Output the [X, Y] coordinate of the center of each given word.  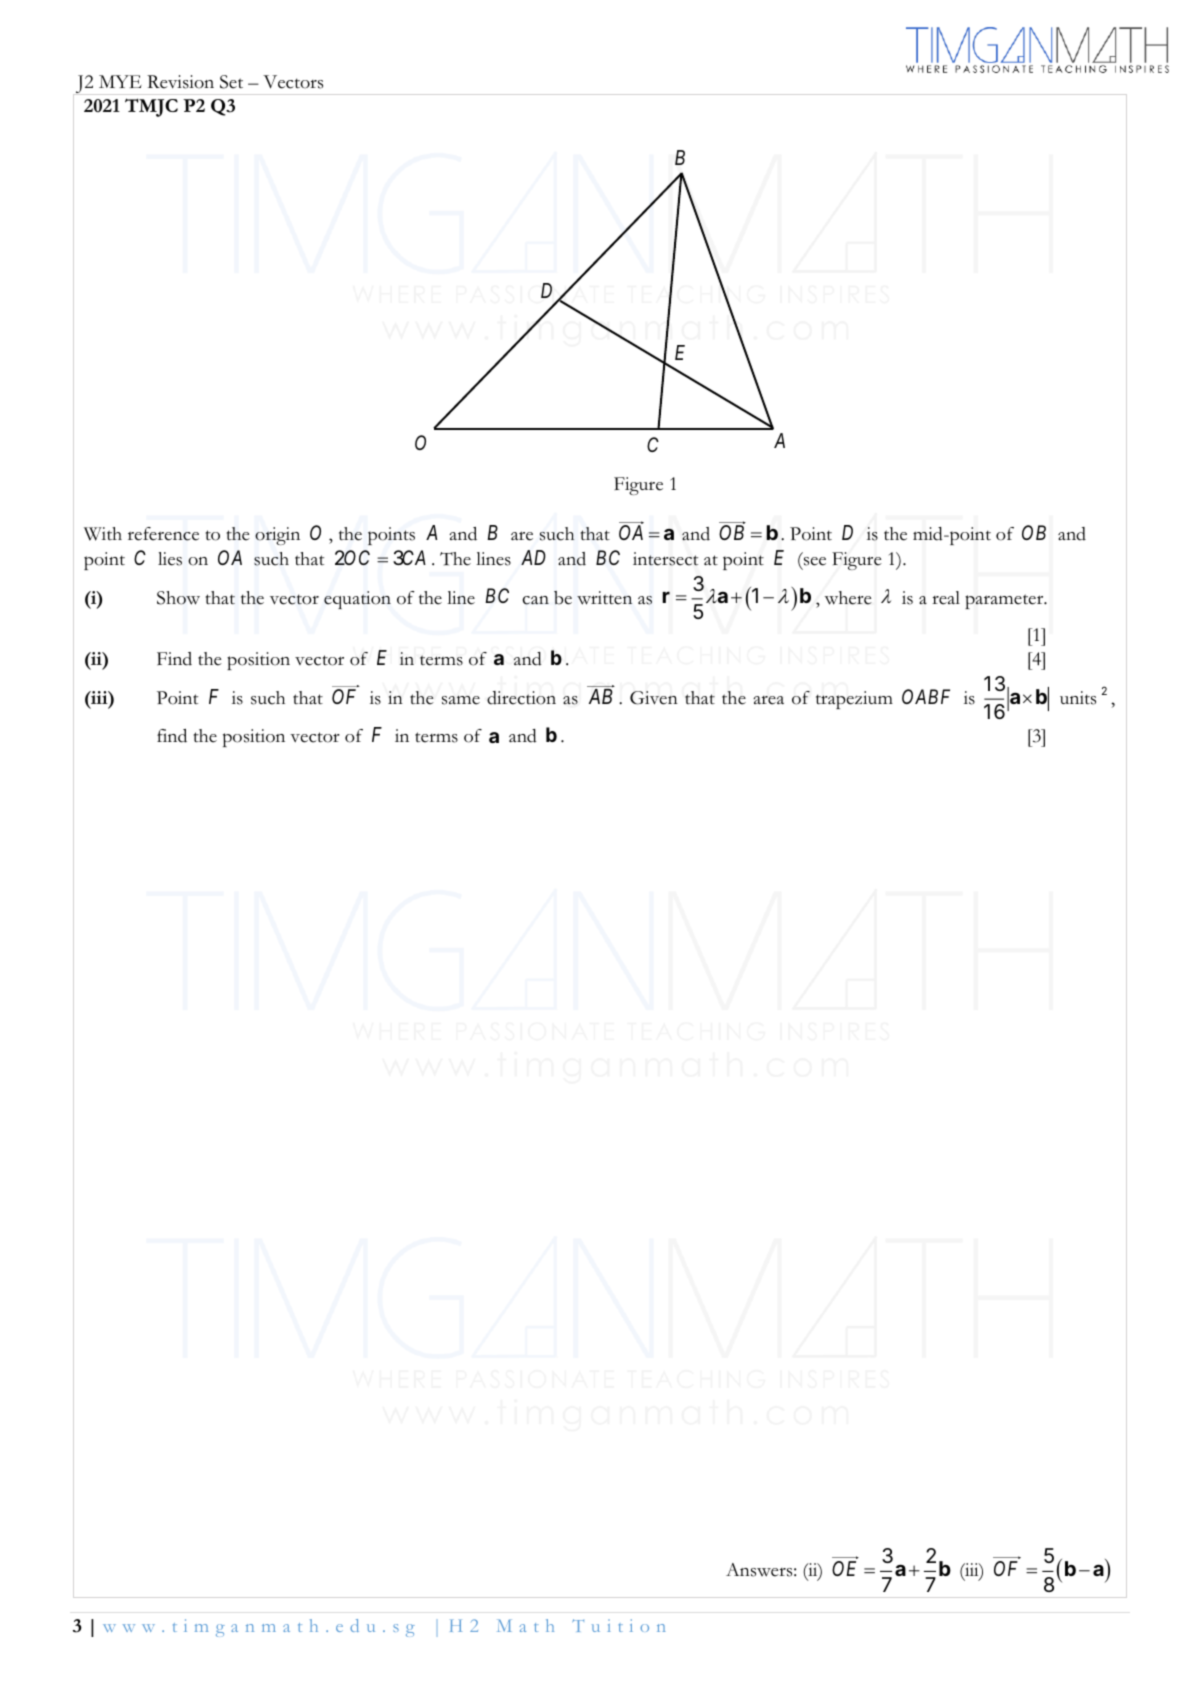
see [813, 562]
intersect [665, 559]
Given [654, 698]
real [946, 598]
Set [231, 82]
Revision [180, 82]
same [461, 700]
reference [163, 534]
